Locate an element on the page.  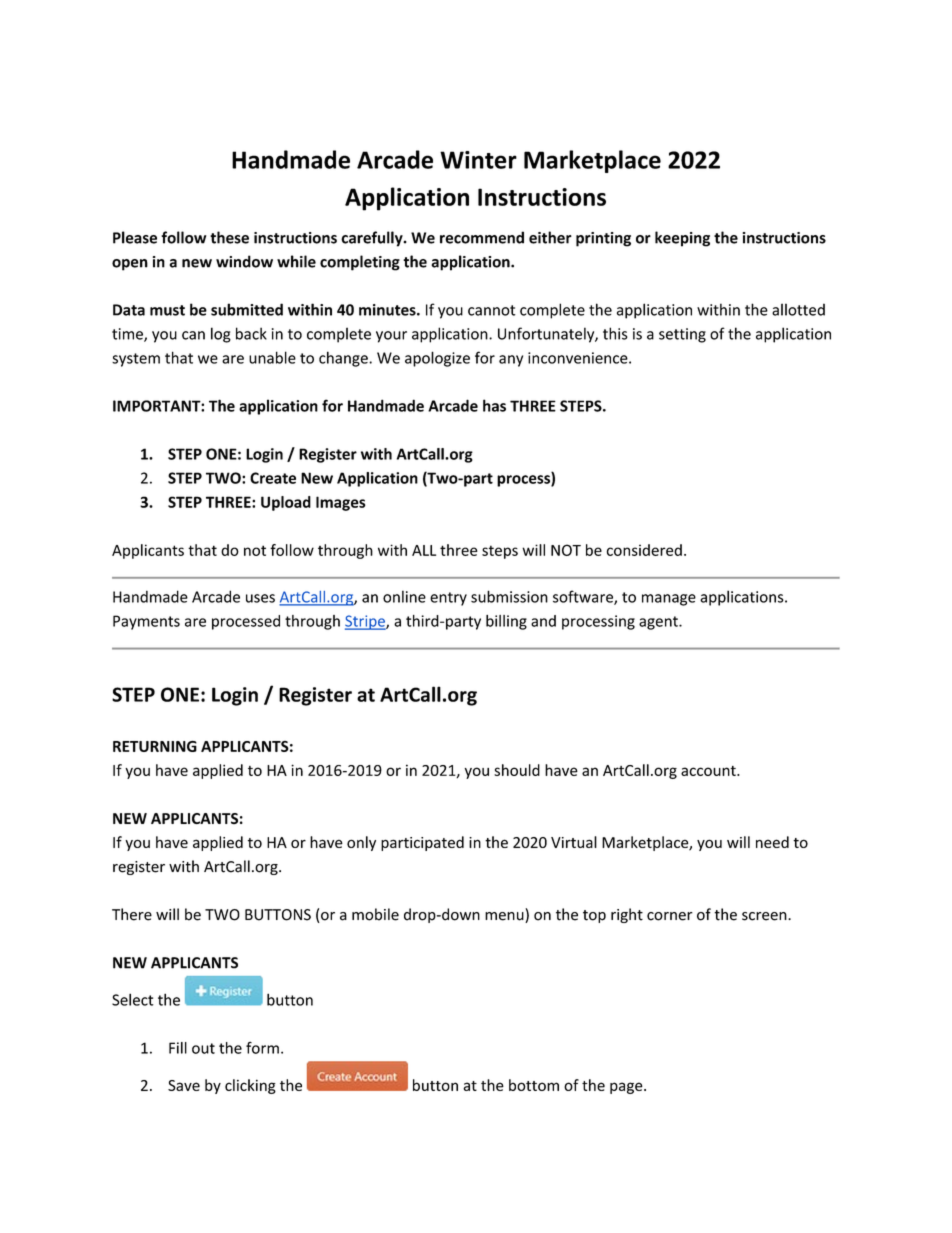
these is located at coordinates (229, 237).
